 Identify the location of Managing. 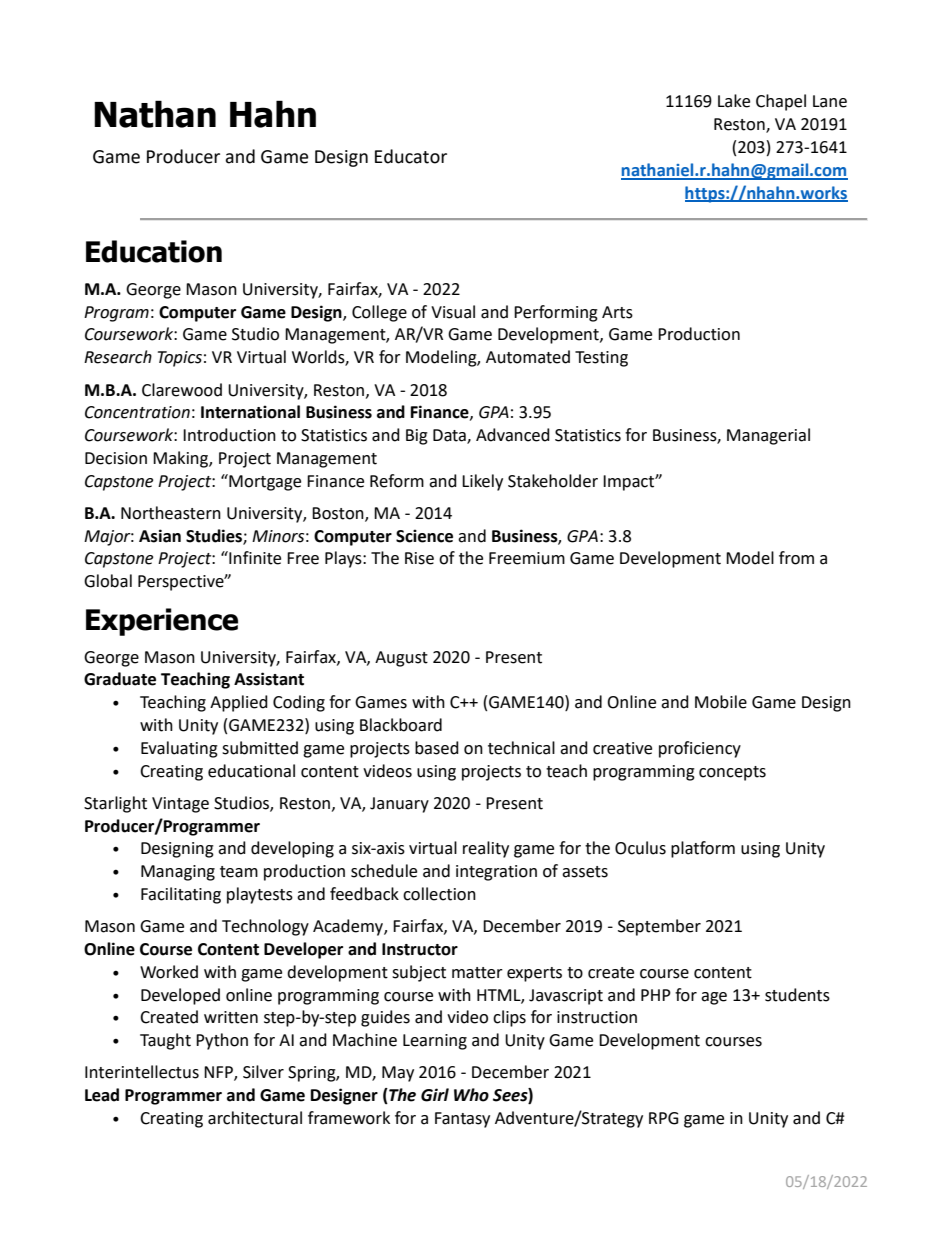
(178, 873).
